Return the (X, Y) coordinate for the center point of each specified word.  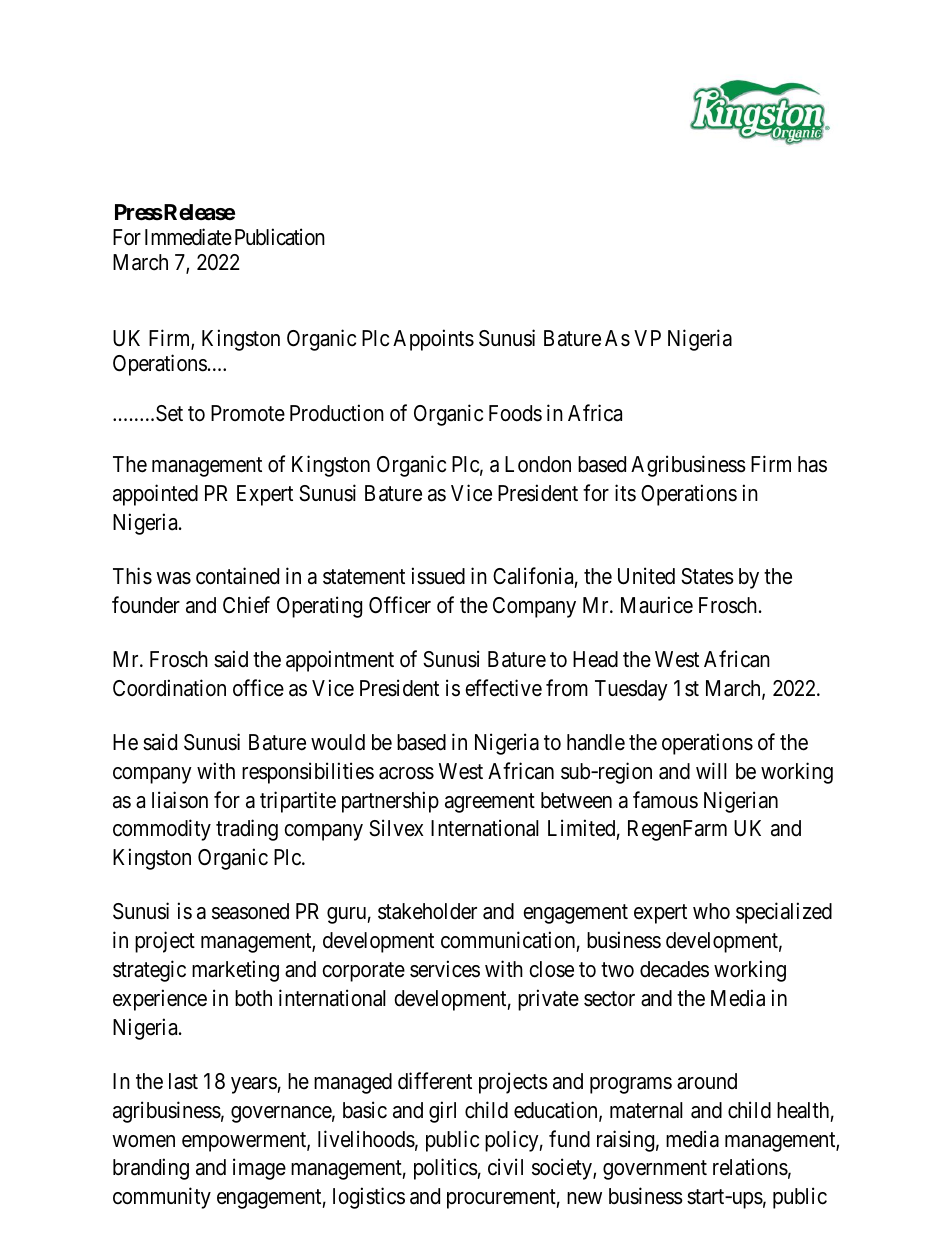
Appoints (433, 340)
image (259, 1169)
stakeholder (427, 911)
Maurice (657, 605)
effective (503, 688)
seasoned (250, 911)
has (812, 464)
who (711, 911)
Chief (246, 605)
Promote (248, 413)
